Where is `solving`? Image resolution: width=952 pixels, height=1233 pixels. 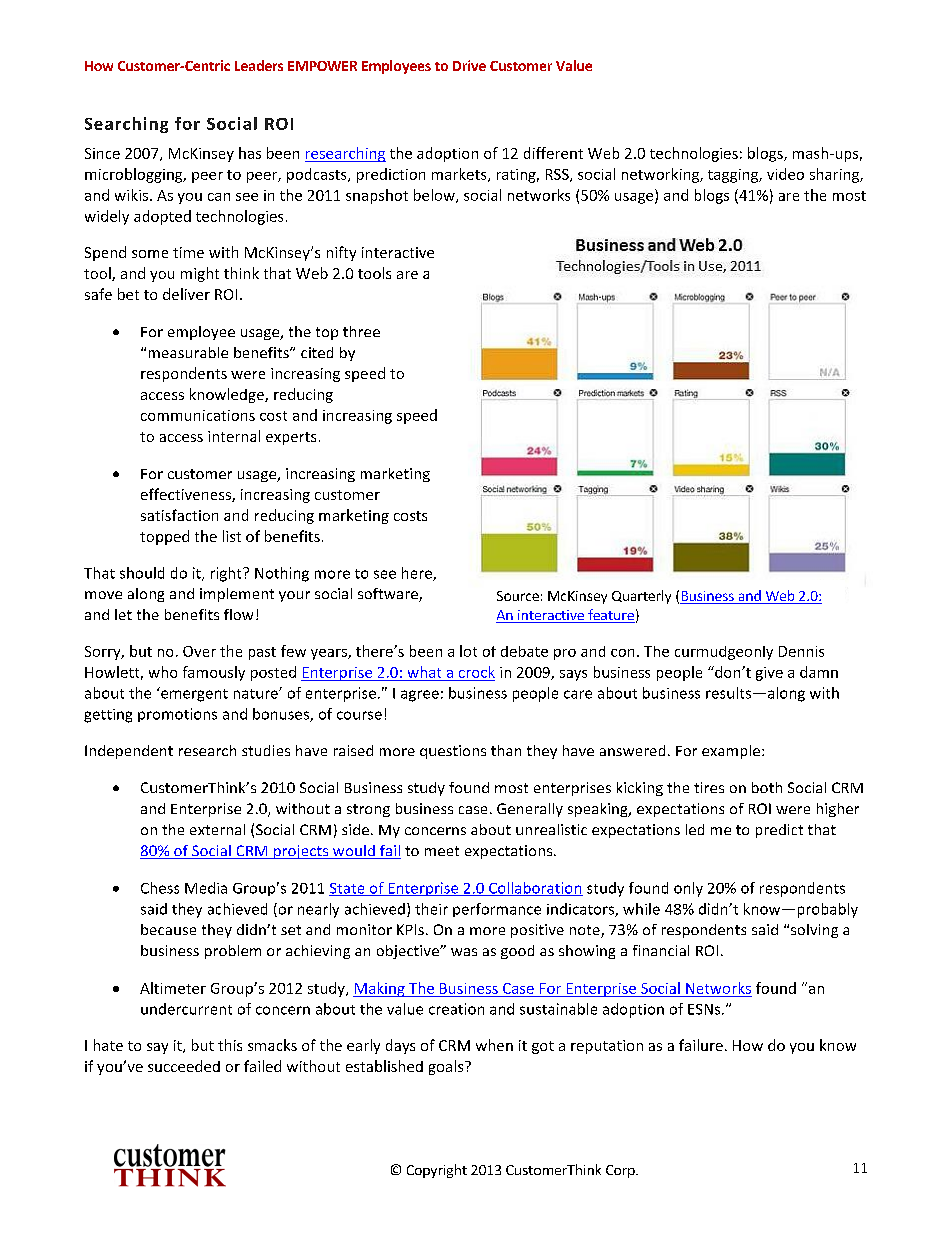
solving is located at coordinates (814, 931).
